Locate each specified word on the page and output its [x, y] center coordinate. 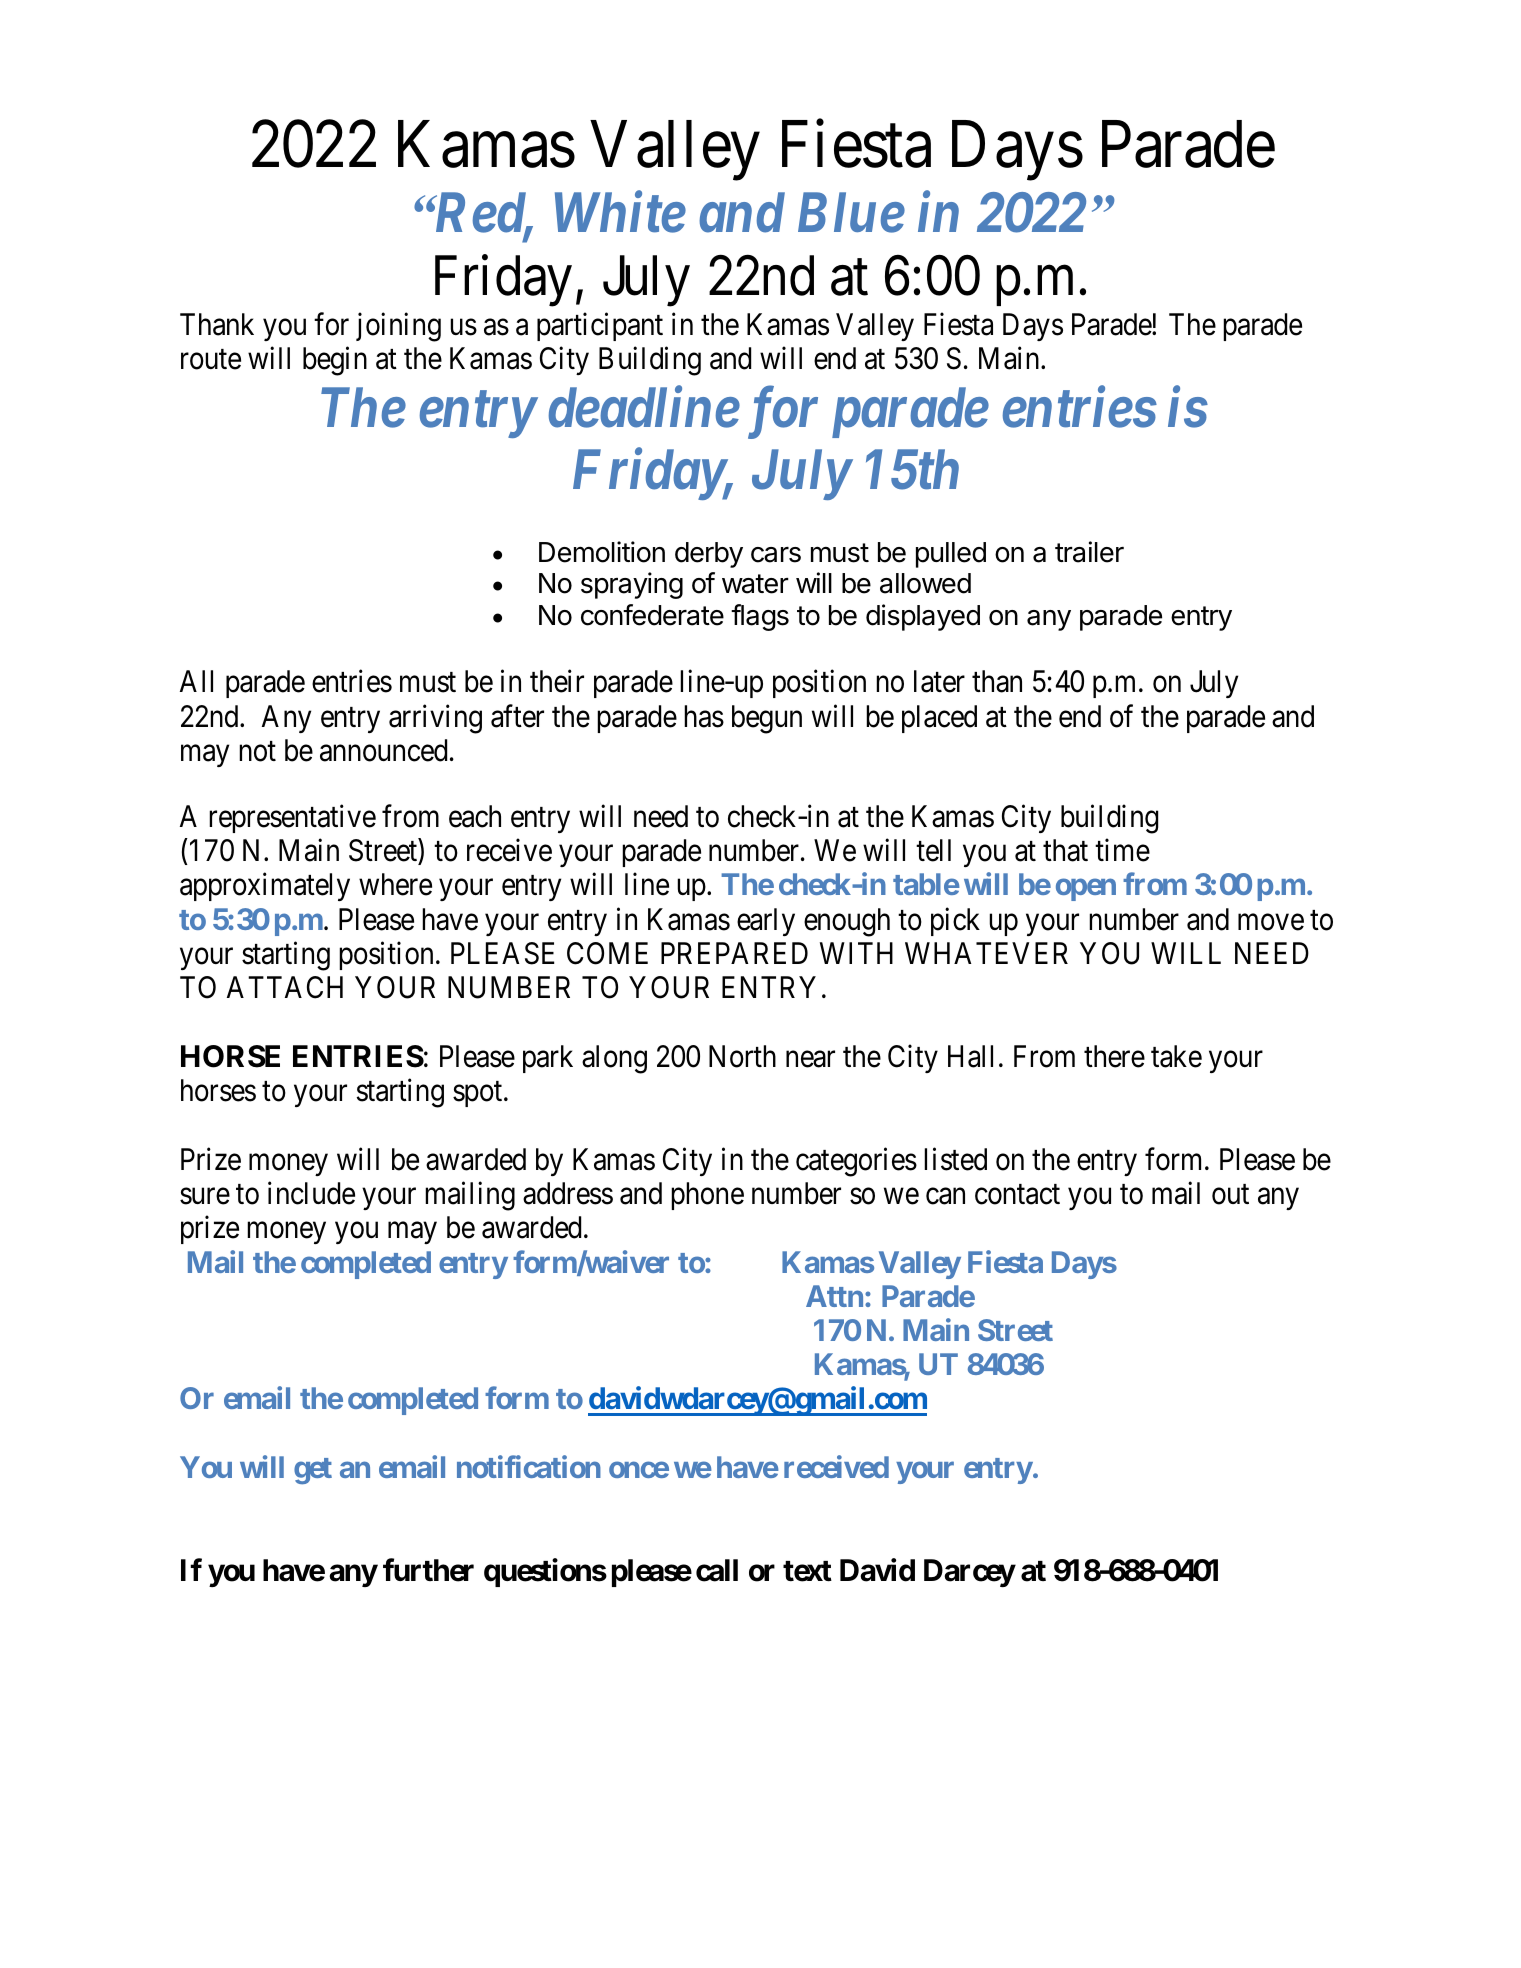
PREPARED [734, 953]
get [313, 1471]
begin [335, 361]
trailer [1089, 552]
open [1086, 890]
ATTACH [285, 987]
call [717, 1570]
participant [600, 326]
